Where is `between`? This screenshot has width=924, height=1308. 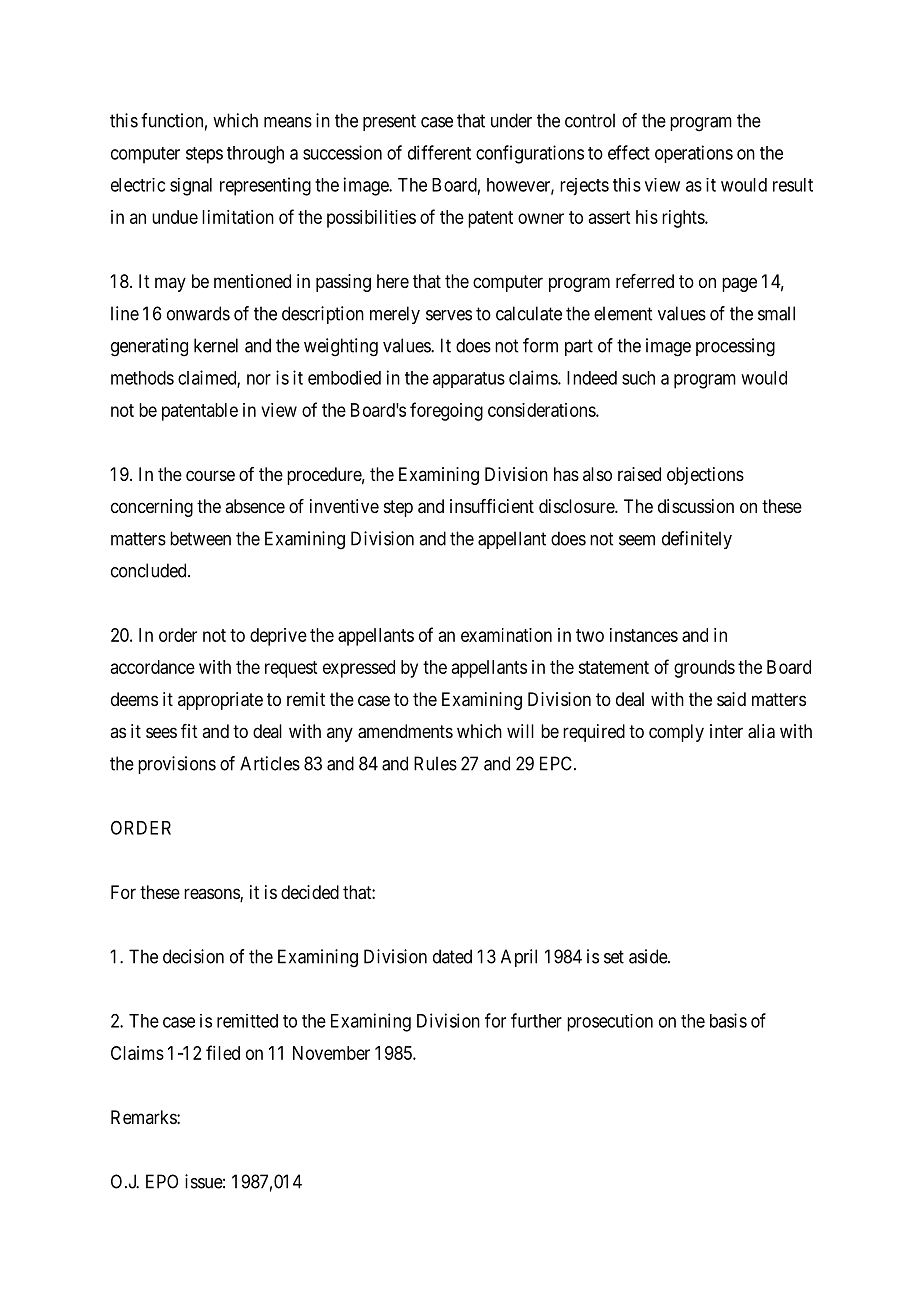 between is located at coordinates (200, 538).
